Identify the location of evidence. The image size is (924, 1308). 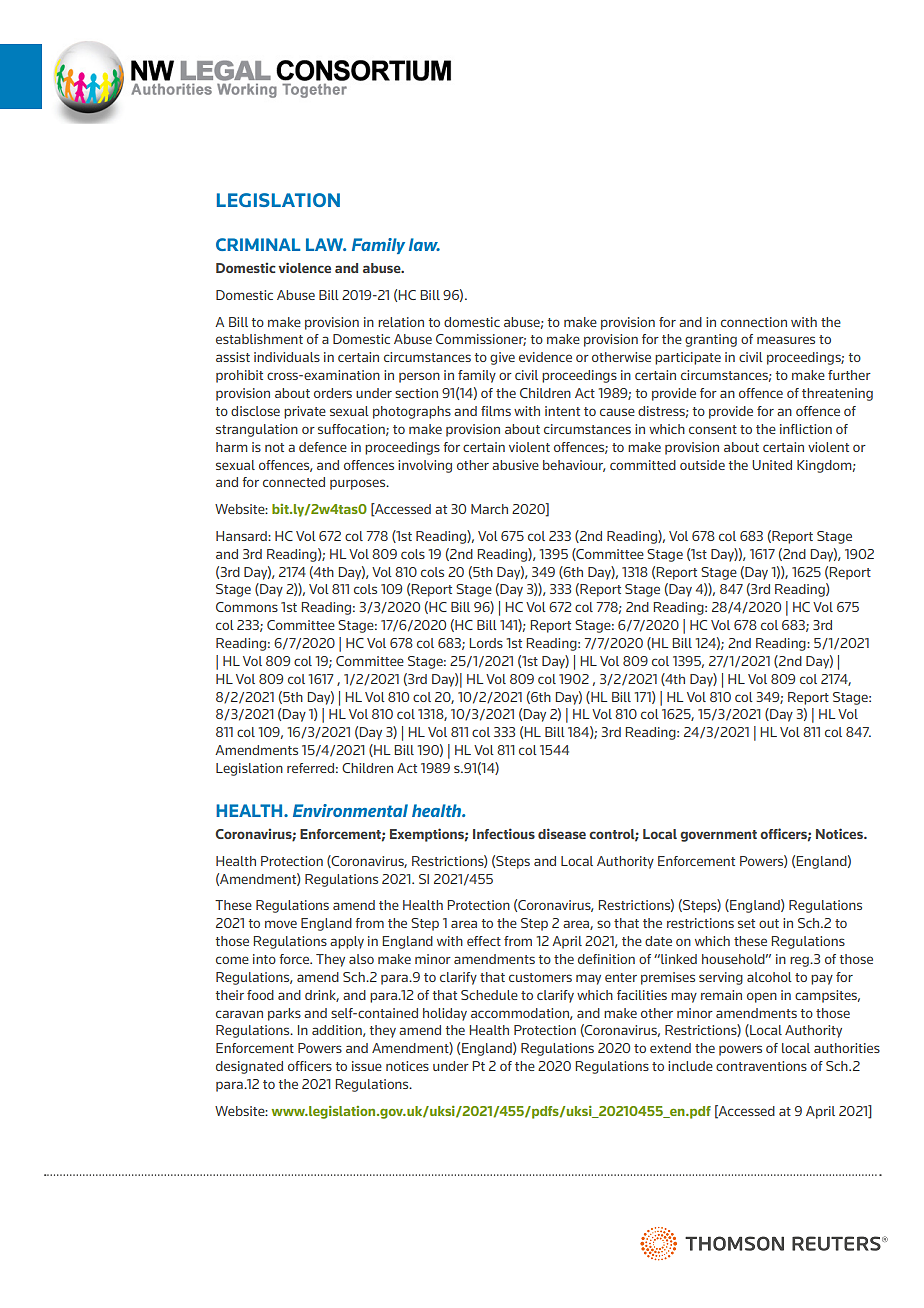
(545, 357).
